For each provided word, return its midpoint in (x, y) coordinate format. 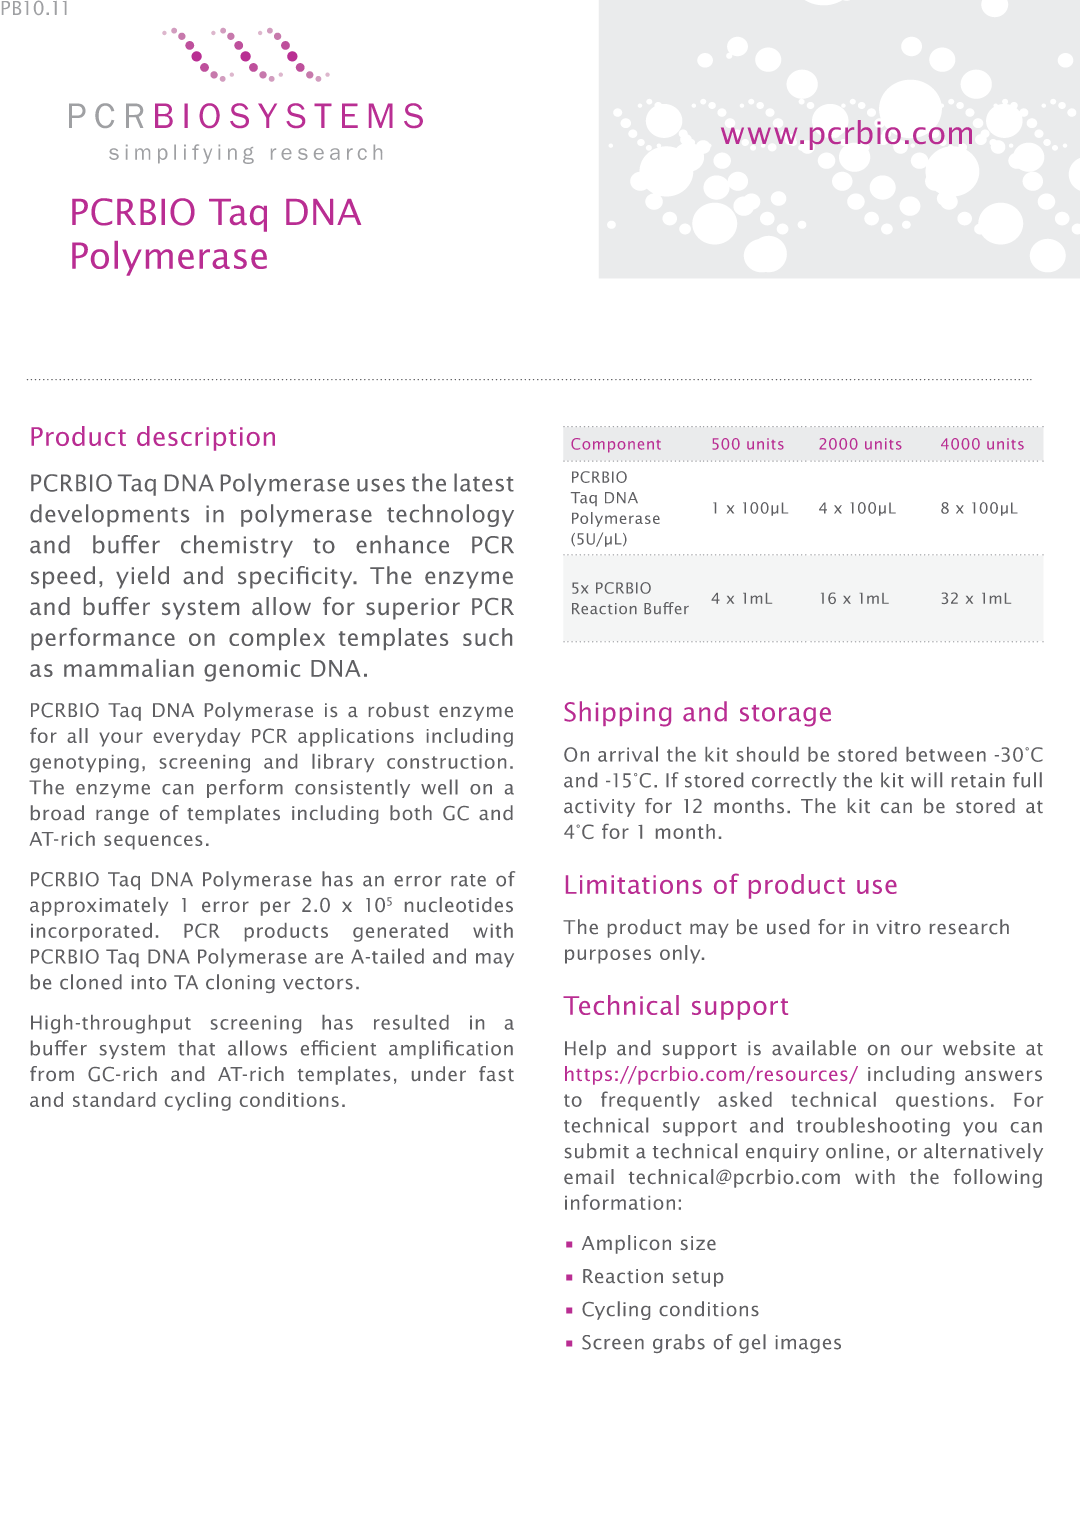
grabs (679, 1343)
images (808, 1344)
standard (114, 1099)
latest (484, 482)
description (206, 438)
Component (616, 445)
